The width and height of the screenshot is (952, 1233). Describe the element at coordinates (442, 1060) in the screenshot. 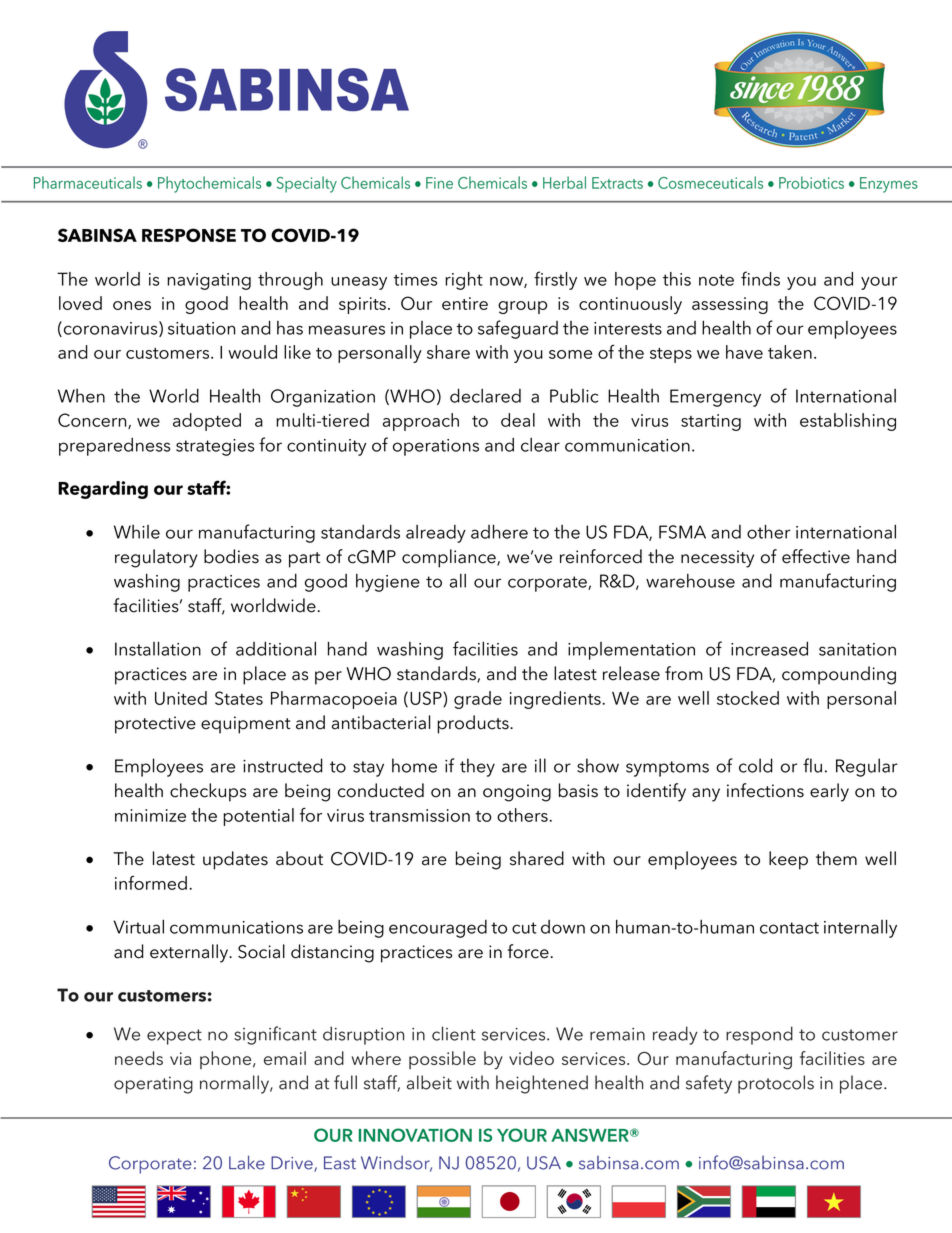

I see `possible` at that location.
